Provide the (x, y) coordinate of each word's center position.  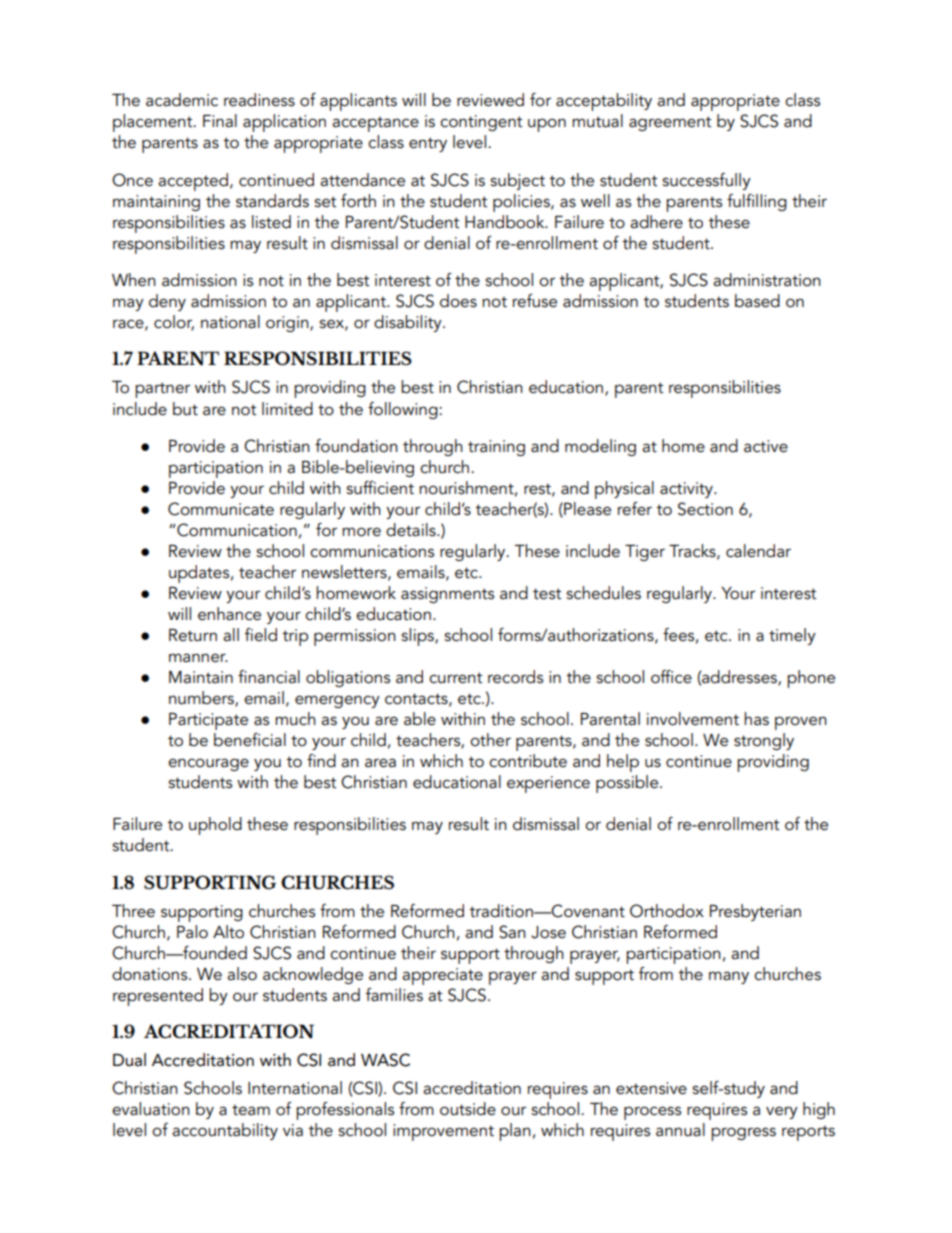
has (756, 719)
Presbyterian (755, 912)
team (251, 1110)
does (458, 301)
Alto (228, 932)
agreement (670, 123)
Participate (208, 721)
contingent (481, 123)
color (174, 323)
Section (705, 509)
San (512, 932)
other (490, 740)
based (757, 301)
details (412, 530)
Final (220, 121)
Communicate (221, 509)
